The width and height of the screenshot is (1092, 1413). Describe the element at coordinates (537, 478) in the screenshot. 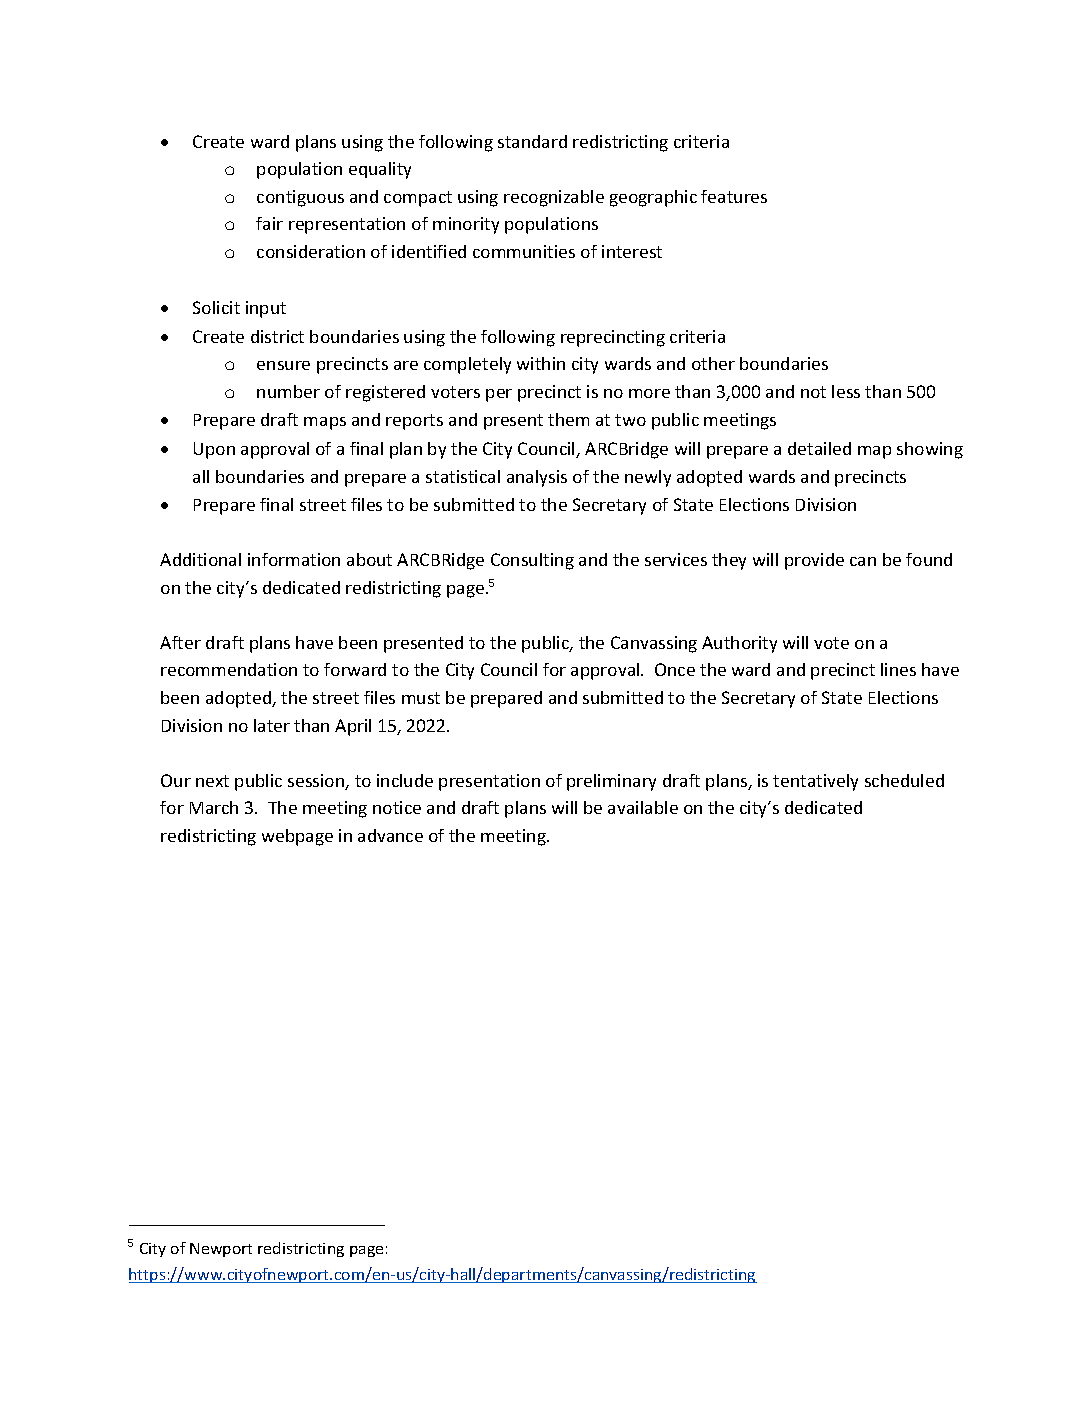

I see `analysis` at that location.
